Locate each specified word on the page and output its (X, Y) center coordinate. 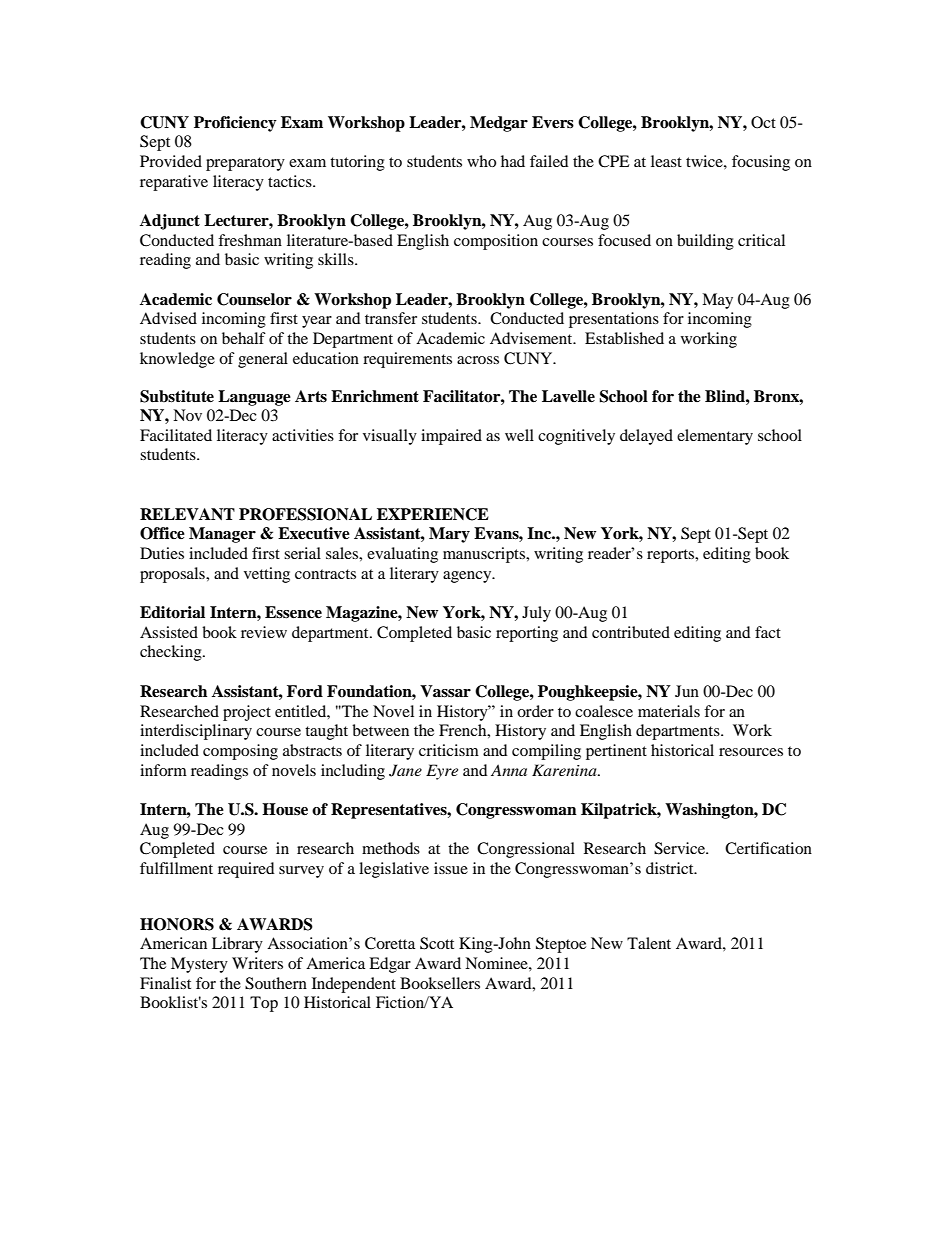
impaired (451, 437)
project (247, 713)
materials (669, 711)
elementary (715, 437)
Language (254, 398)
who (481, 161)
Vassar (445, 691)
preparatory (245, 164)
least (666, 161)
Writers (257, 963)
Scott (437, 943)
